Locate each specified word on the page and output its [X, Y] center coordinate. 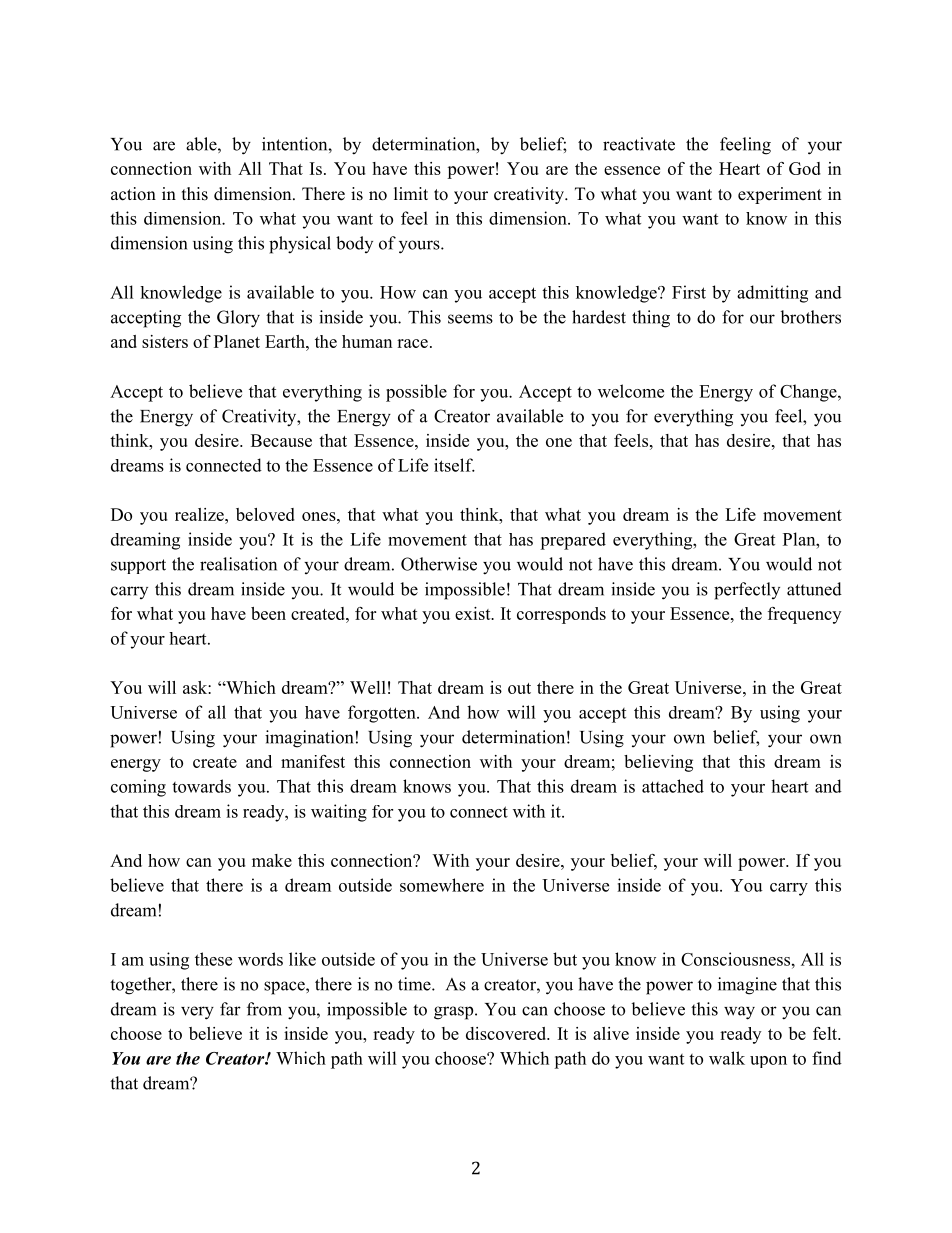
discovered [507, 1033]
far [230, 1009]
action [133, 194]
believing [658, 763]
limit [411, 193]
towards [201, 786]
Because [281, 440]
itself [454, 465]
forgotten [383, 714]
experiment [780, 195]
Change [809, 393]
